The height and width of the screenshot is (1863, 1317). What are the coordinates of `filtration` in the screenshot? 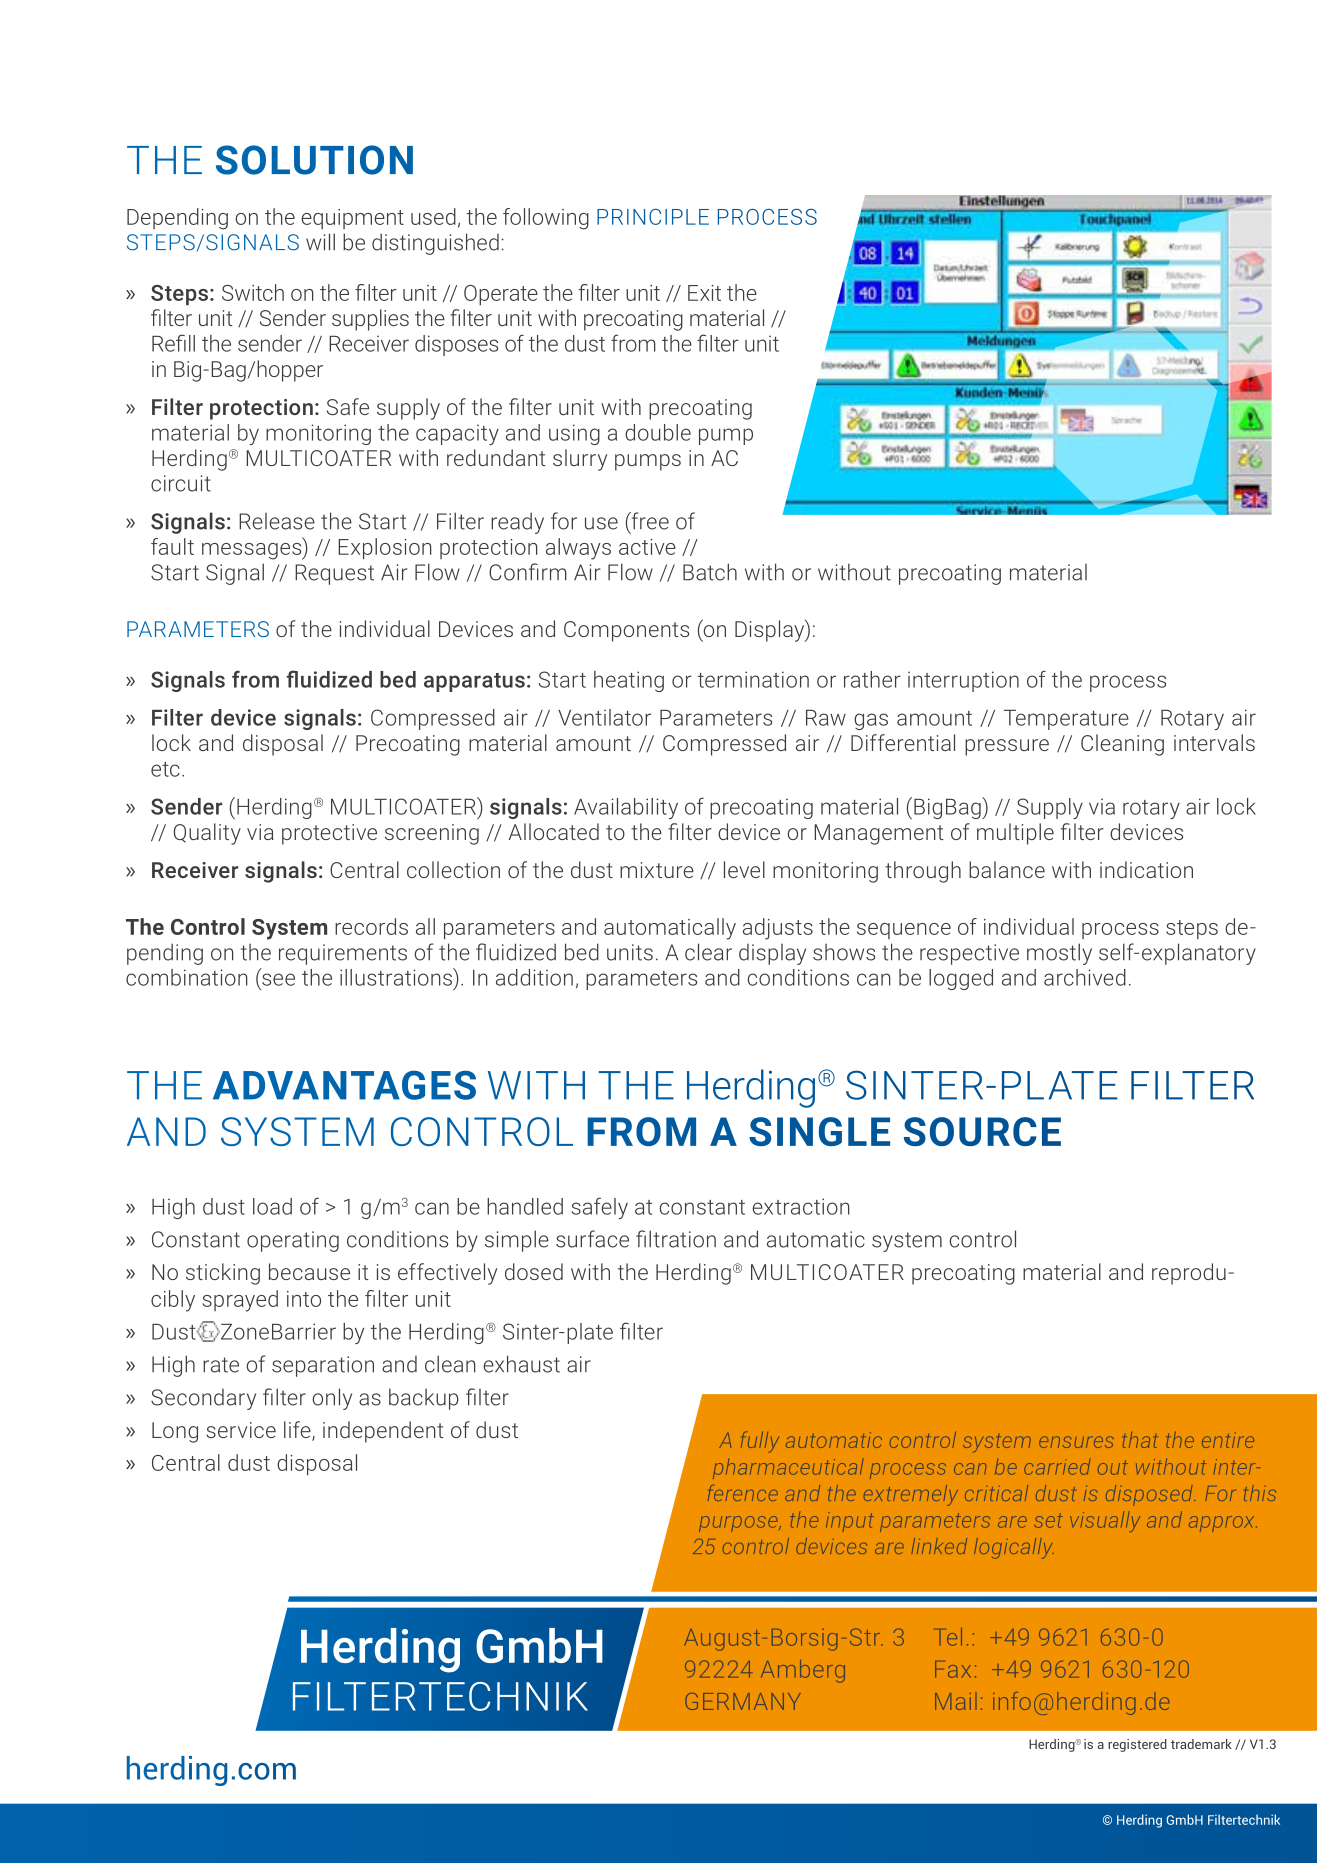 It's located at (676, 1239).
